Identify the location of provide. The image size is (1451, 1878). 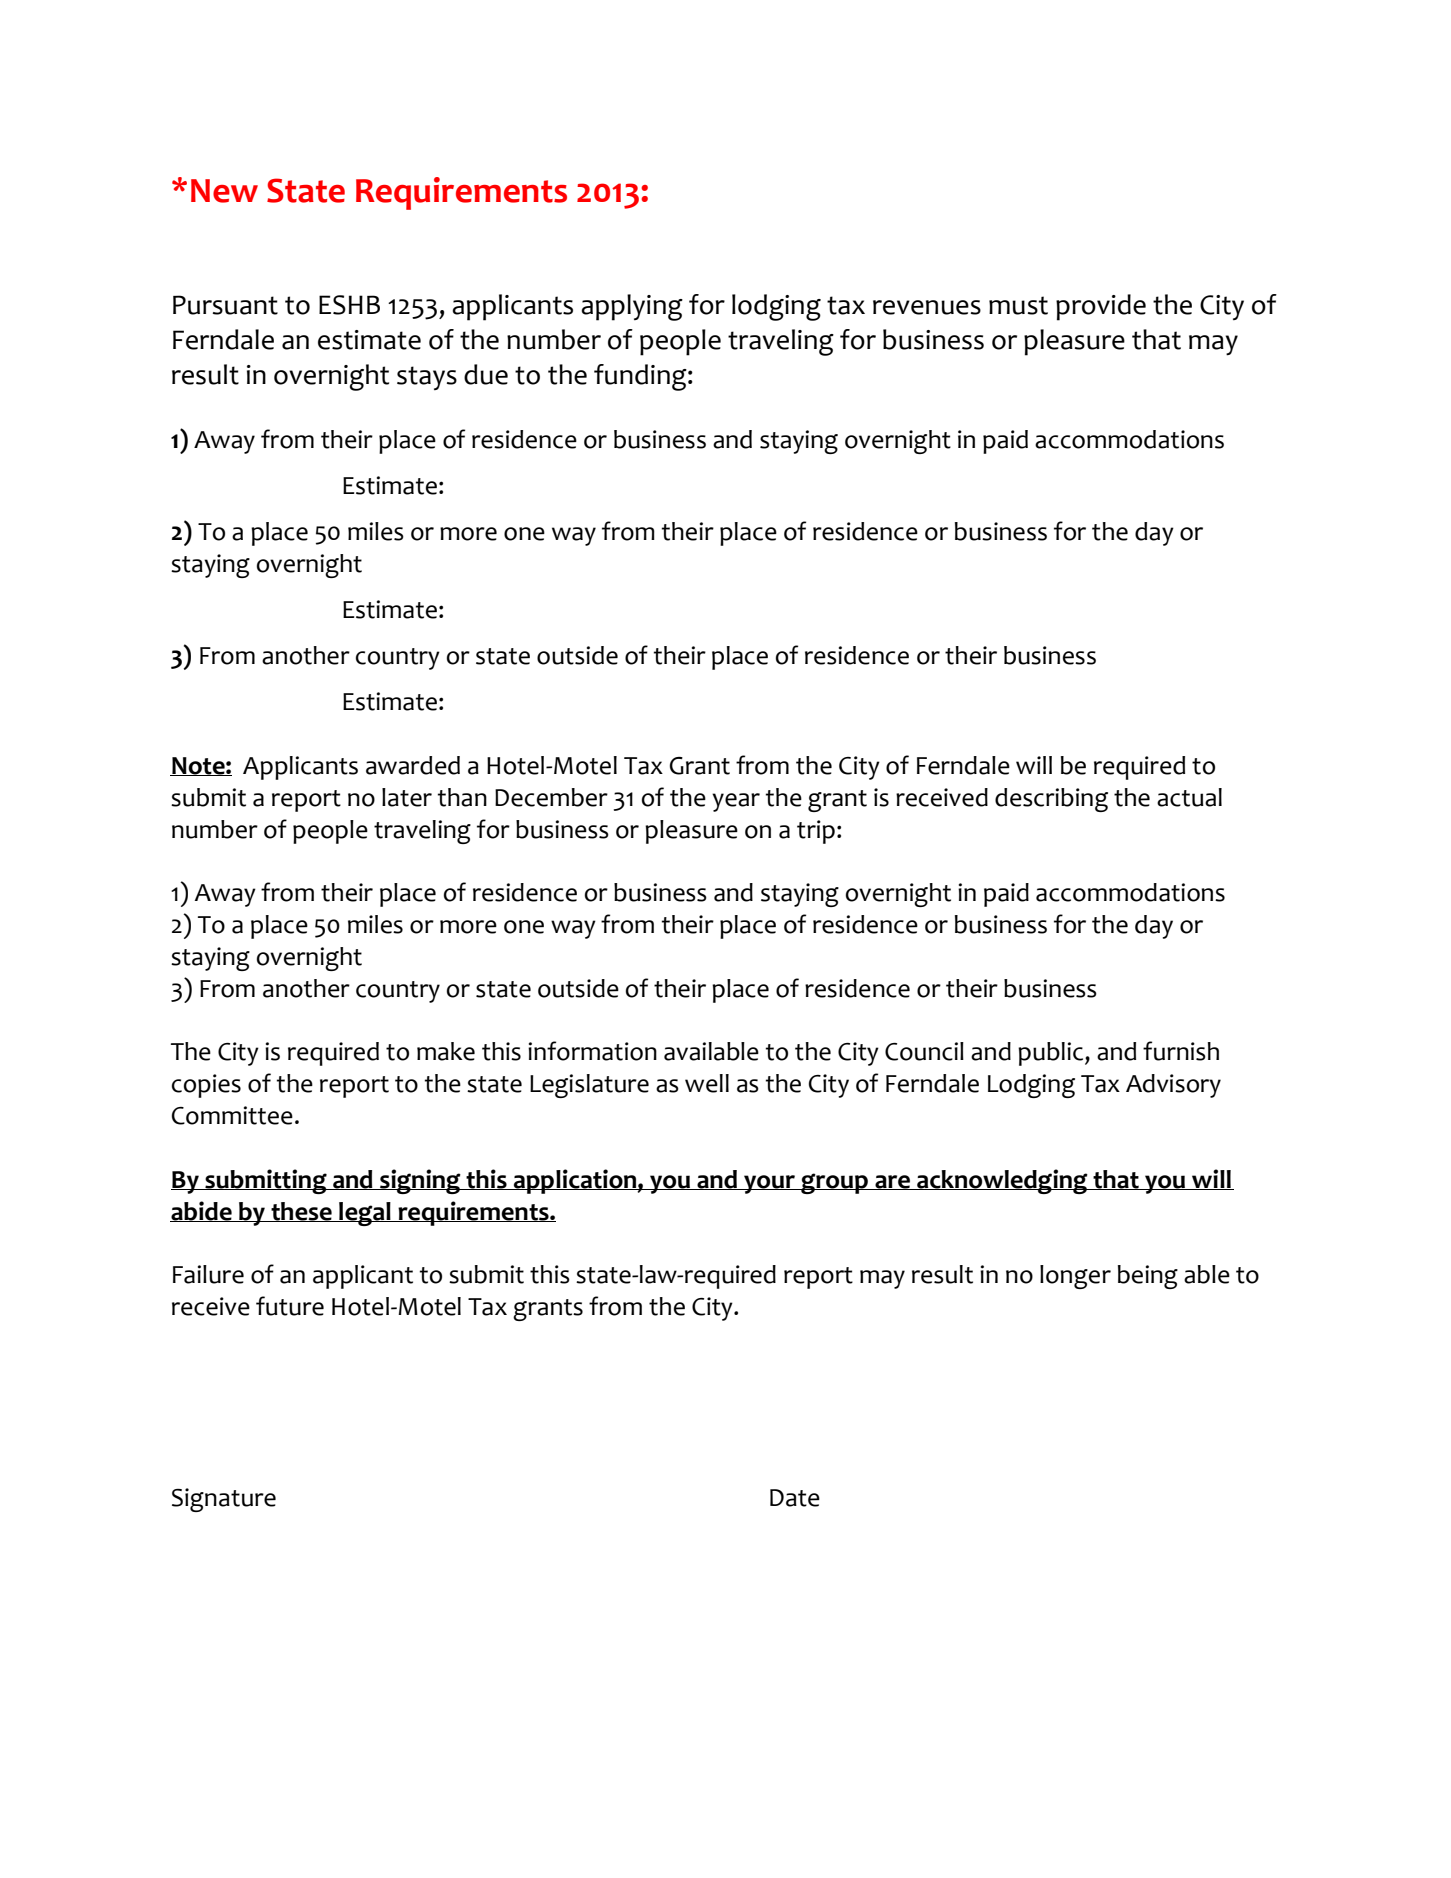
(1101, 307).
